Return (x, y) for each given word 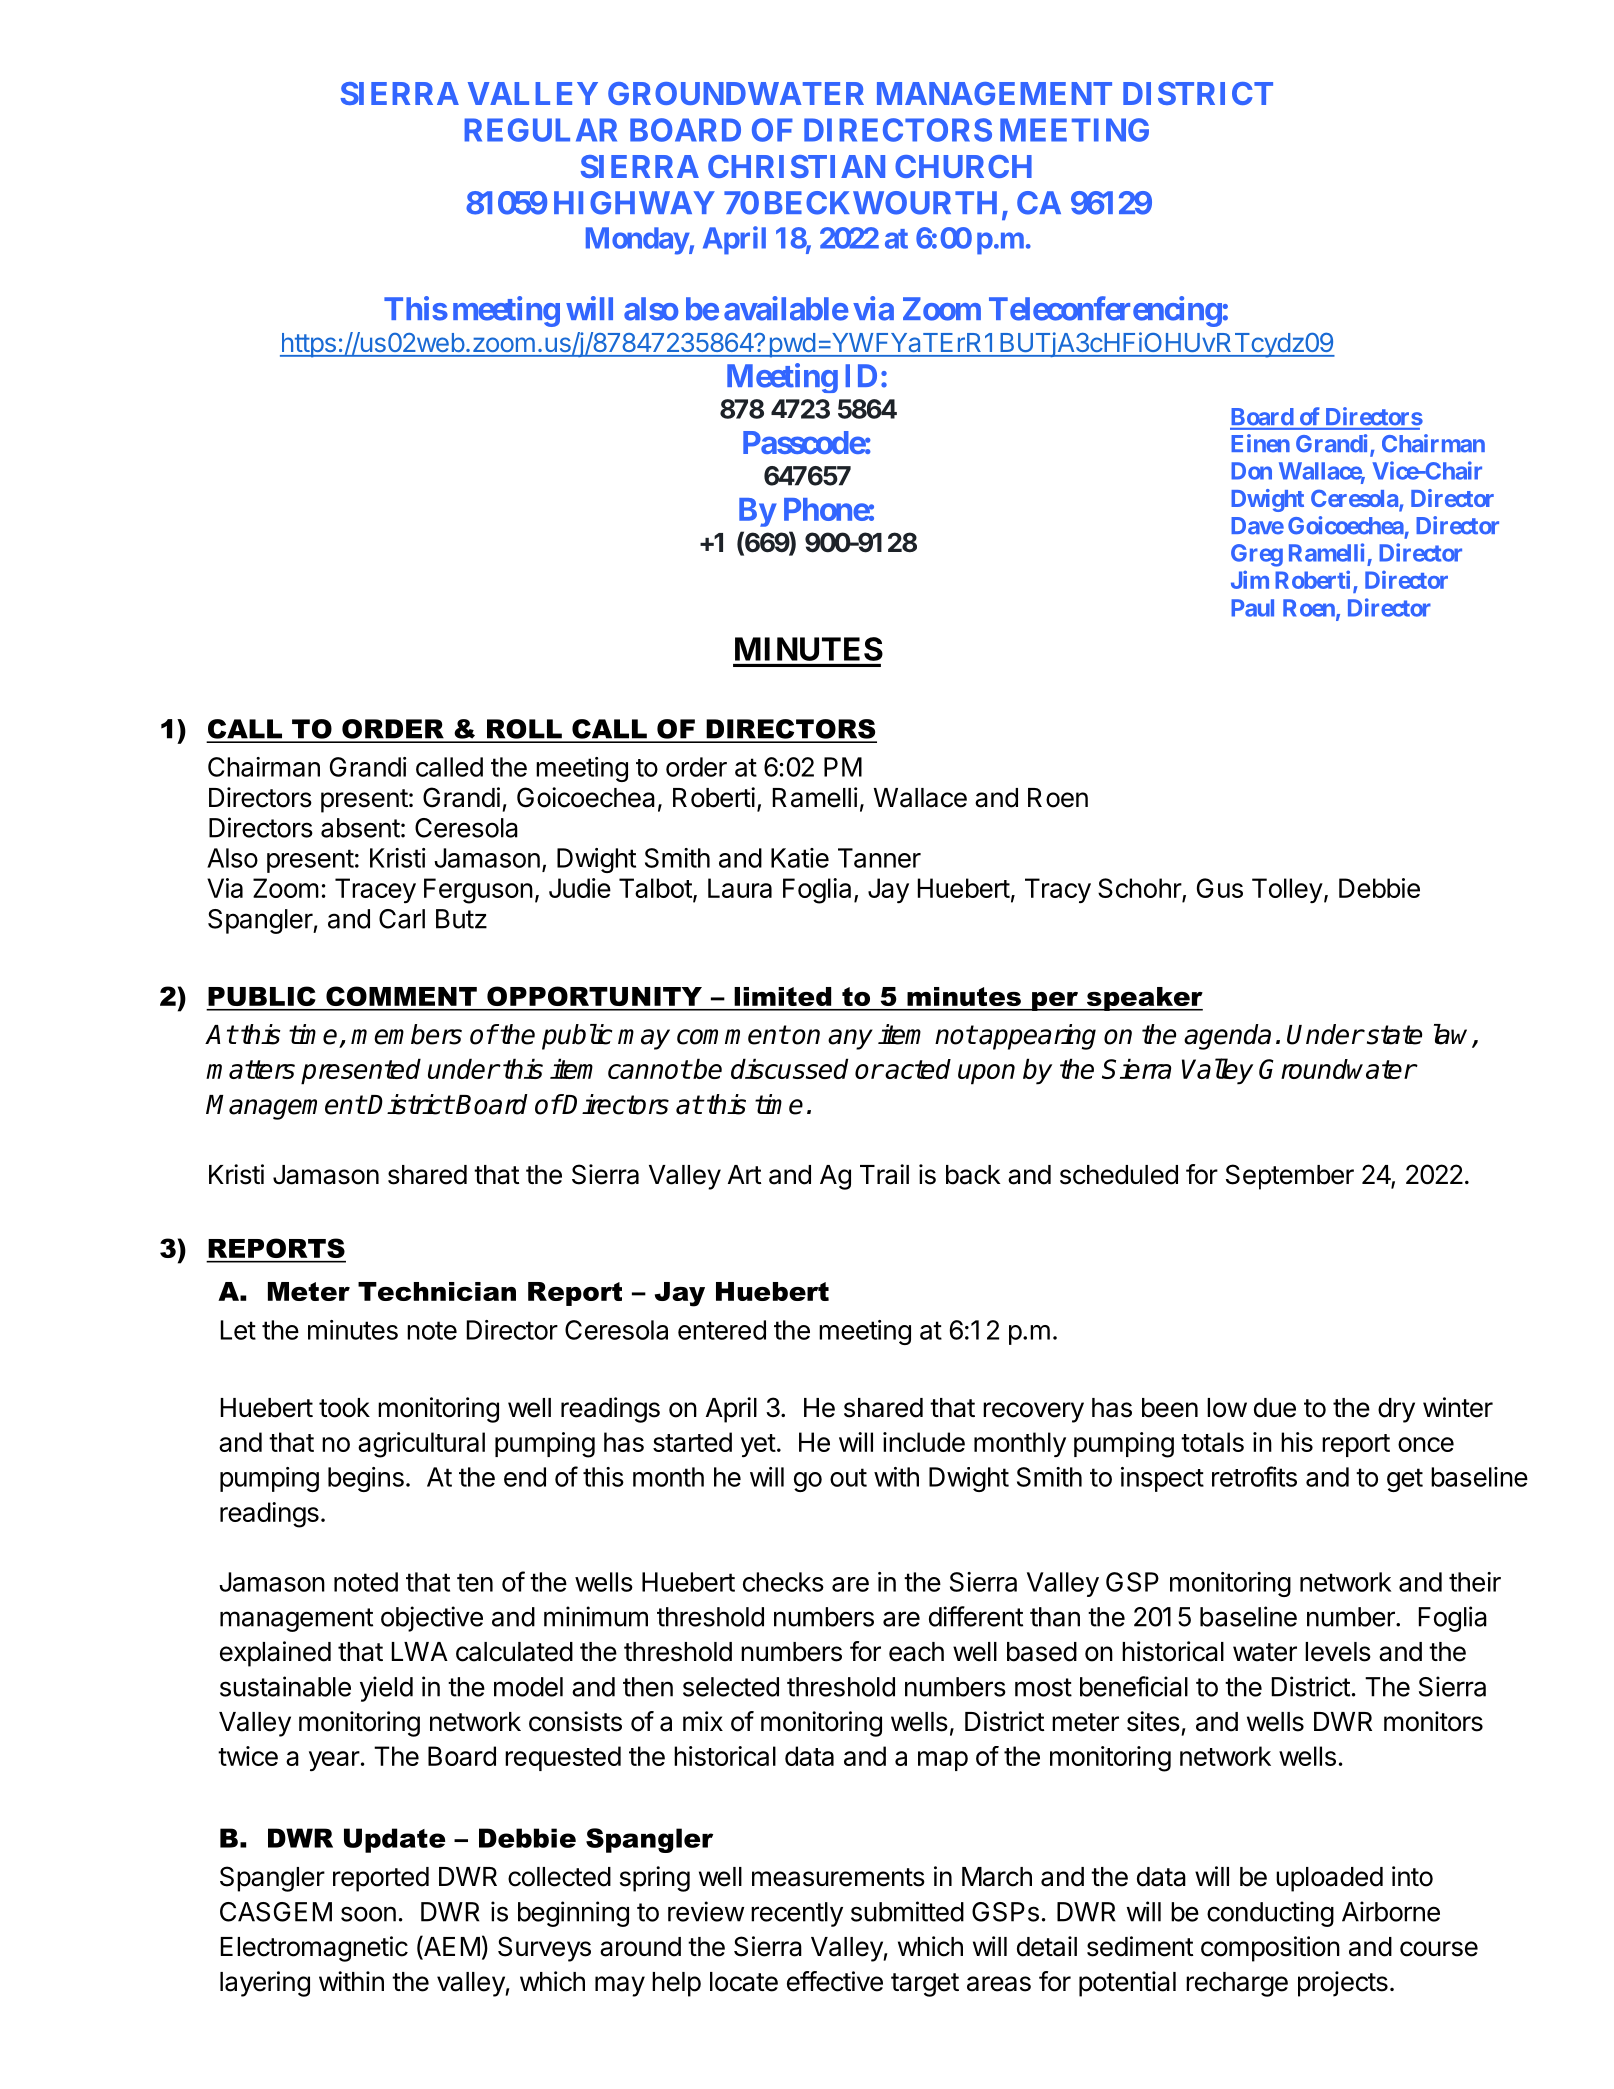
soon (368, 1914)
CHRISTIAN (796, 166)
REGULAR (540, 130)
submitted (907, 1911)
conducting (1270, 1914)
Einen (1260, 443)
